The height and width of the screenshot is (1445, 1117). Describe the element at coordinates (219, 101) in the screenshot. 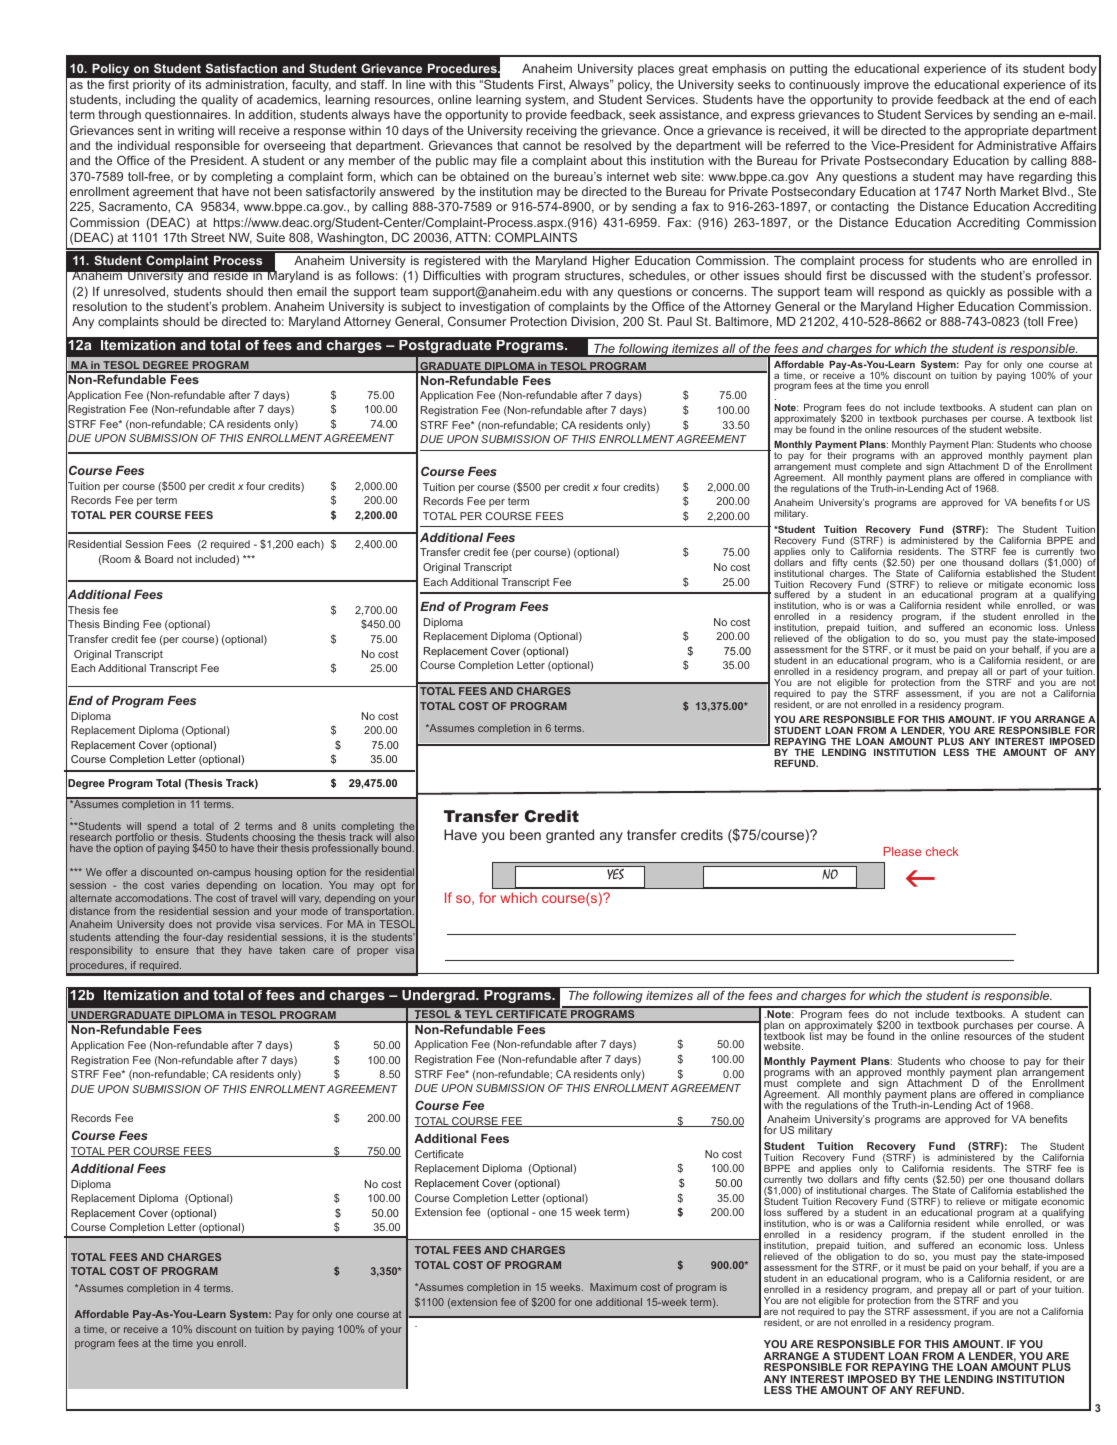

I see `quality` at that location.
